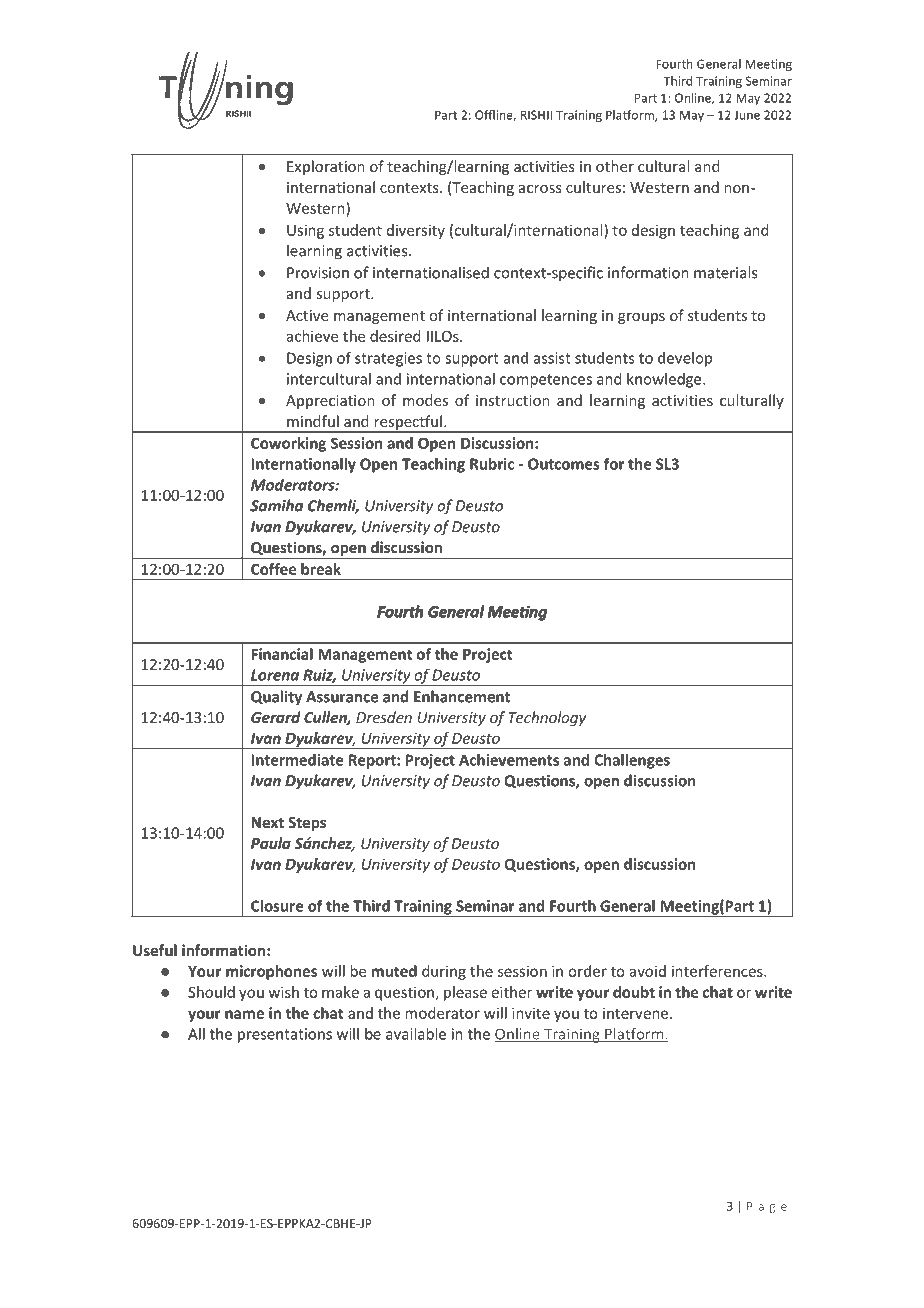 This screenshot has width=924, height=1308. I want to click on intervene, so click(635, 1013).
